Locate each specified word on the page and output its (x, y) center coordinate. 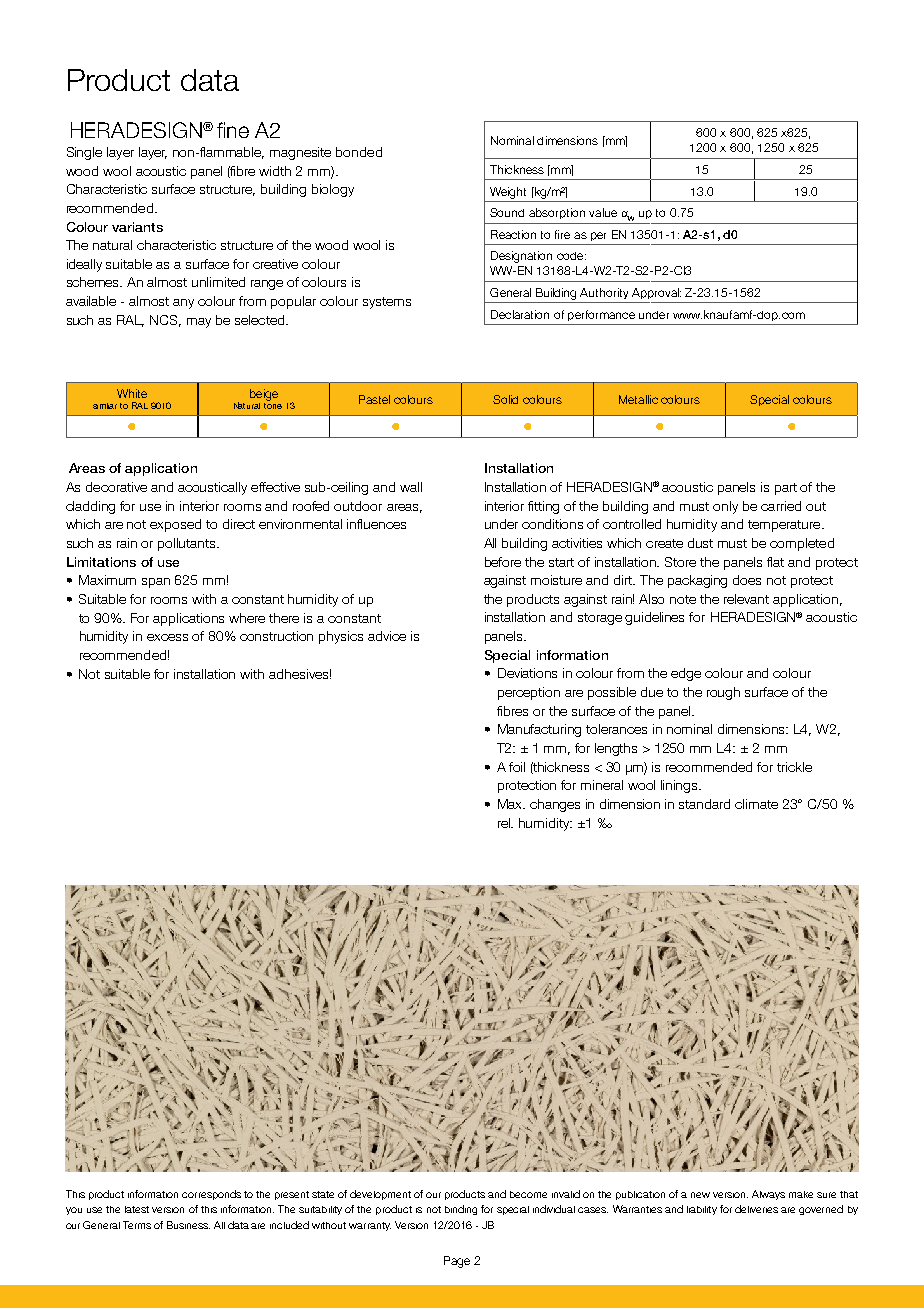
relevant (746, 599)
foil (517, 767)
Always (768, 1195)
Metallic (638, 399)
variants (137, 227)
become (528, 1194)
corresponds (211, 1195)
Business (188, 1225)
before (503, 562)
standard (704, 804)
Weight (508, 193)
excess (167, 637)
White (132, 393)
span (156, 583)
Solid (505, 399)
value (603, 212)
